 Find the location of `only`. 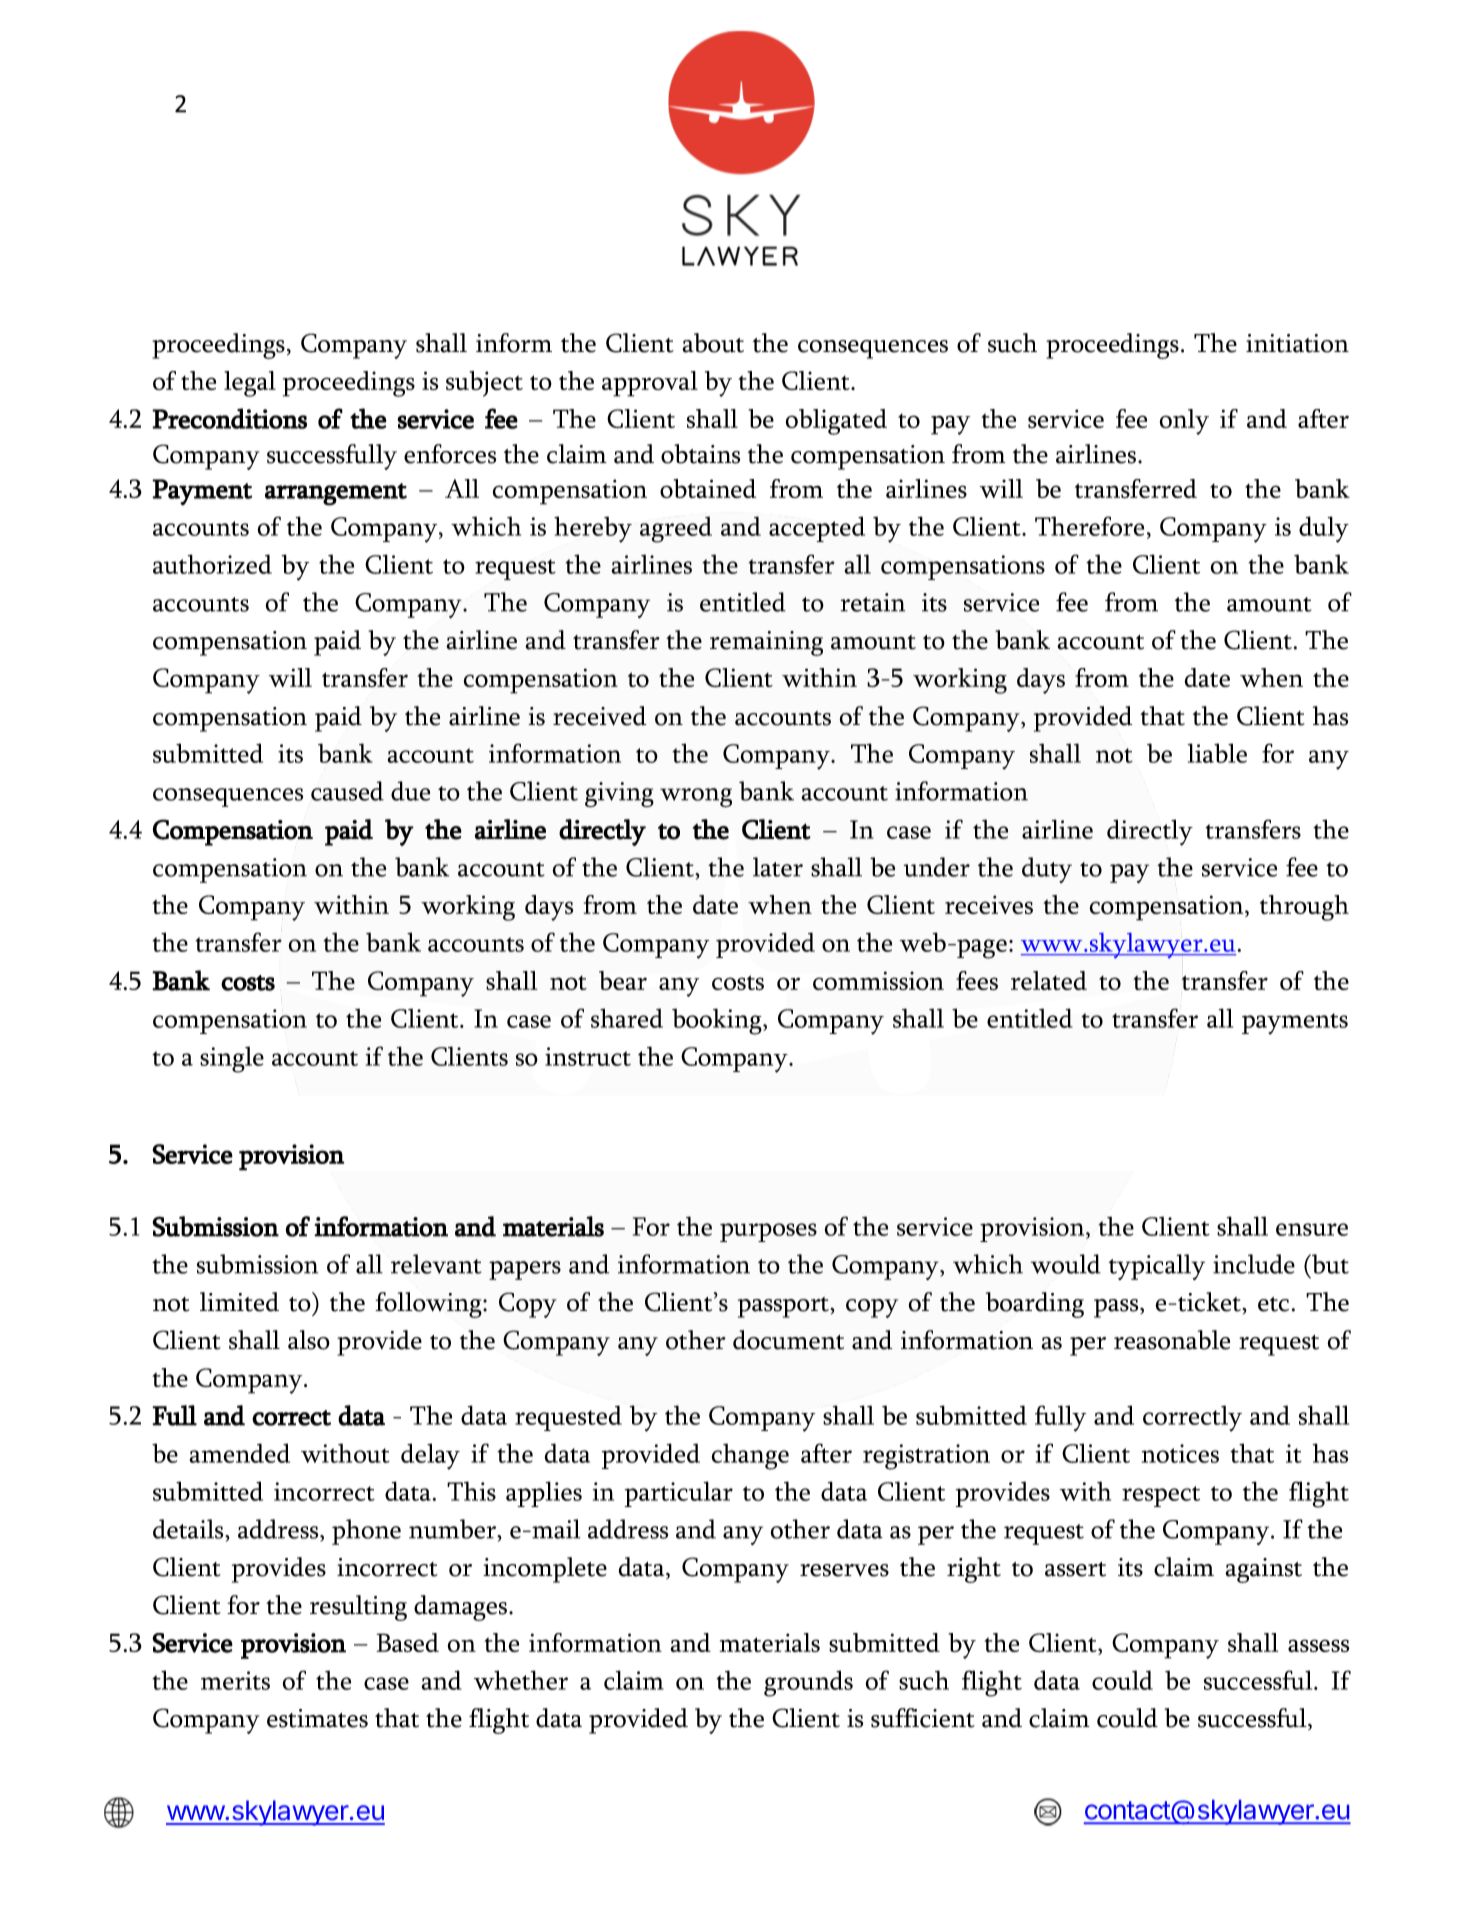

only is located at coordinates (1184, 422).
